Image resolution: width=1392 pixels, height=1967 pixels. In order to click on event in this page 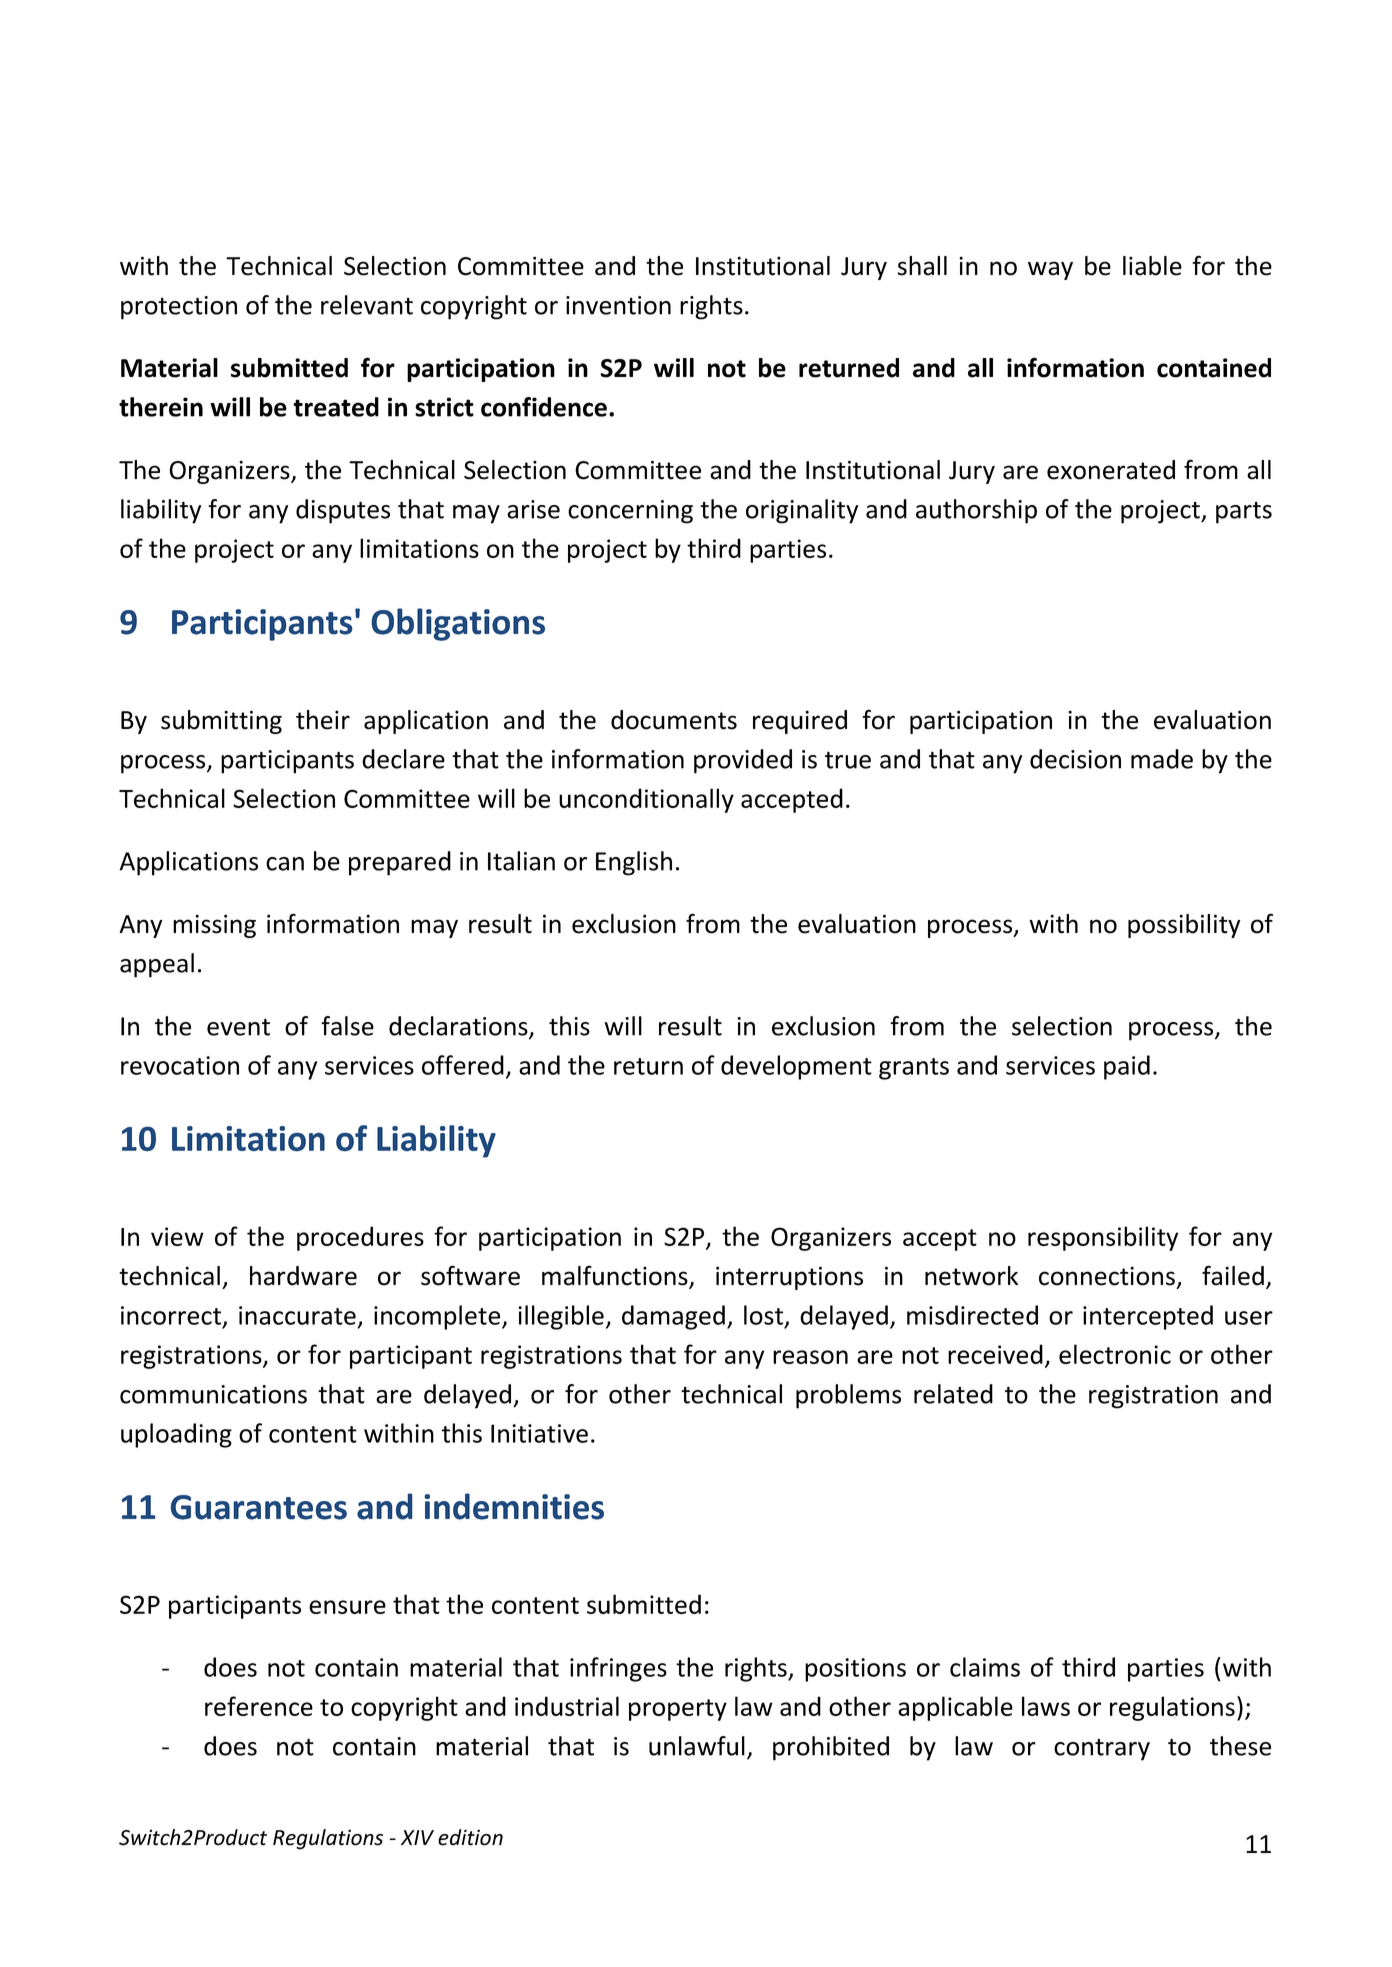, I will do `click(238, 1027)`.
